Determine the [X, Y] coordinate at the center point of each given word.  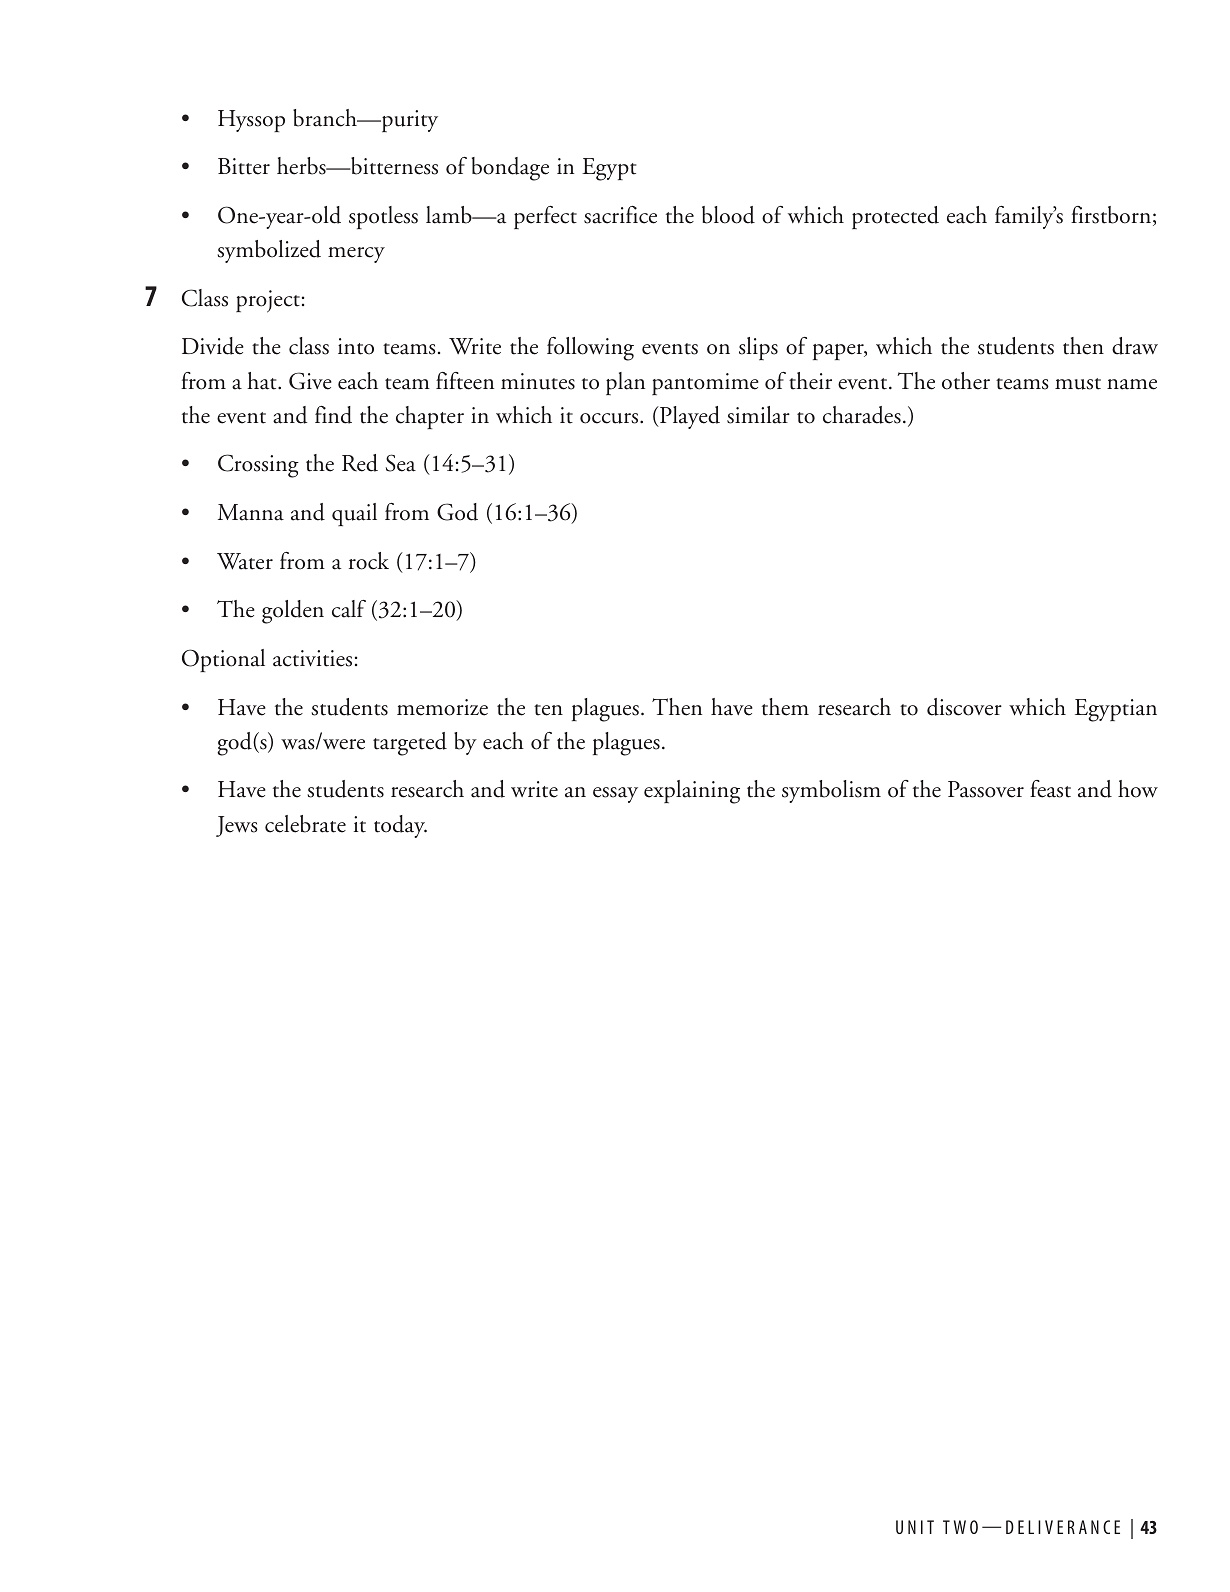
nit [921, 1527]
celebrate [305, 824]
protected [895, 217]
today [400, 826]
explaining [692, 792]
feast [1050, 789]
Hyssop [251, 121]
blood [728, 215]
